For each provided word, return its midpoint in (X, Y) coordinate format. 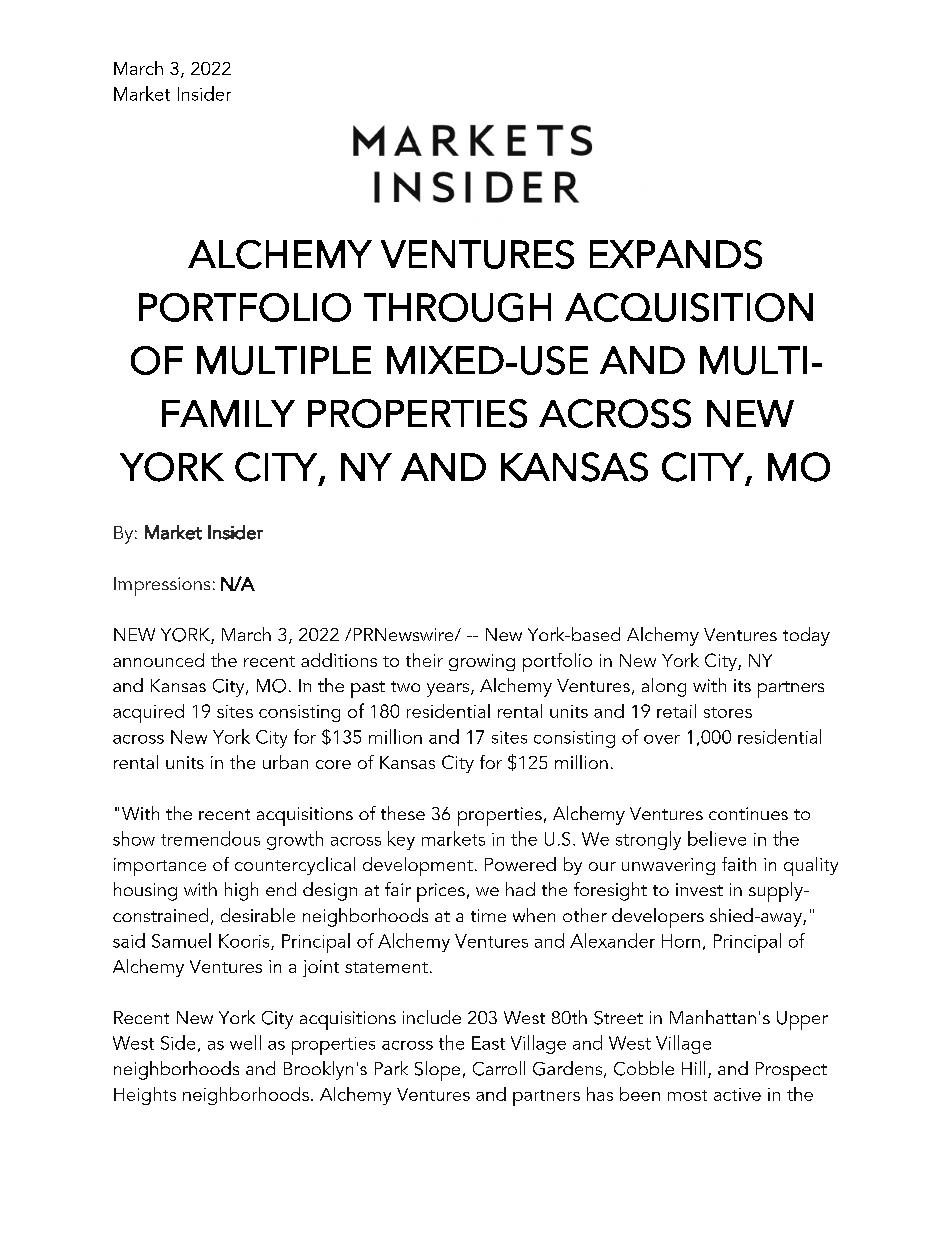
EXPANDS (676, 254)
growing (482, 662)
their (424, 660)
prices (441, 892)
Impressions (162, 586)
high (241, 891)
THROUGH (457, 307)
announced (158, 660)
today (806, 636)
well (245, 1042)
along (664, 687)
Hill (693, 1068)
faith (739, 864)
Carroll (499, 1068)
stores (728, 712)
